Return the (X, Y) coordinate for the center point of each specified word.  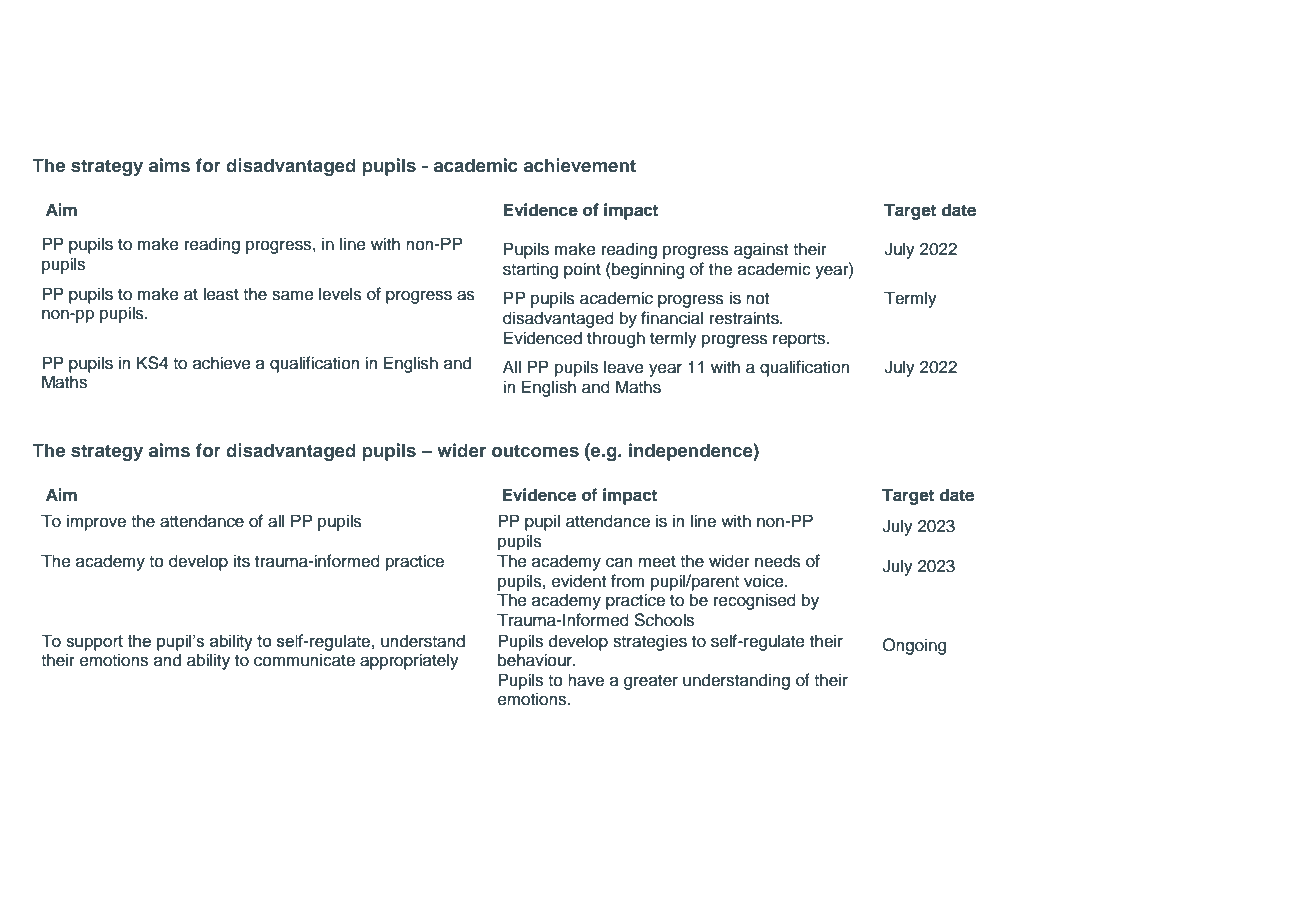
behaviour (536, 660)
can (619, 562)
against (761, 250)
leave (624, 367)
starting (530, 270)
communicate (304, 660)
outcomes (535, 451)
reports (800, 340)
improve (96, 522)
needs (778, 561)
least (221, 294)
